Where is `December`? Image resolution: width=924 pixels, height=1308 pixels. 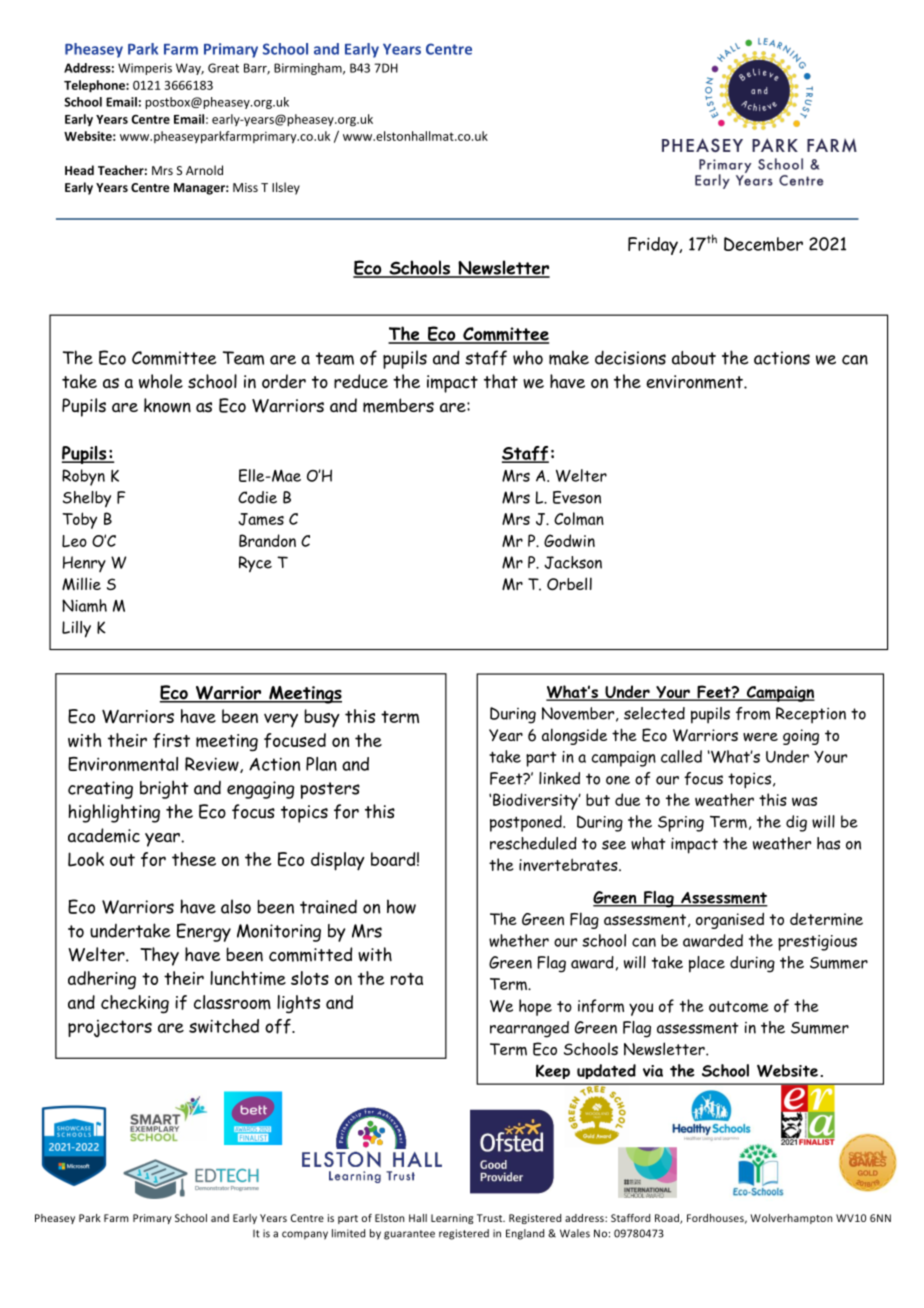 December is located at coordinates (763, 244).
